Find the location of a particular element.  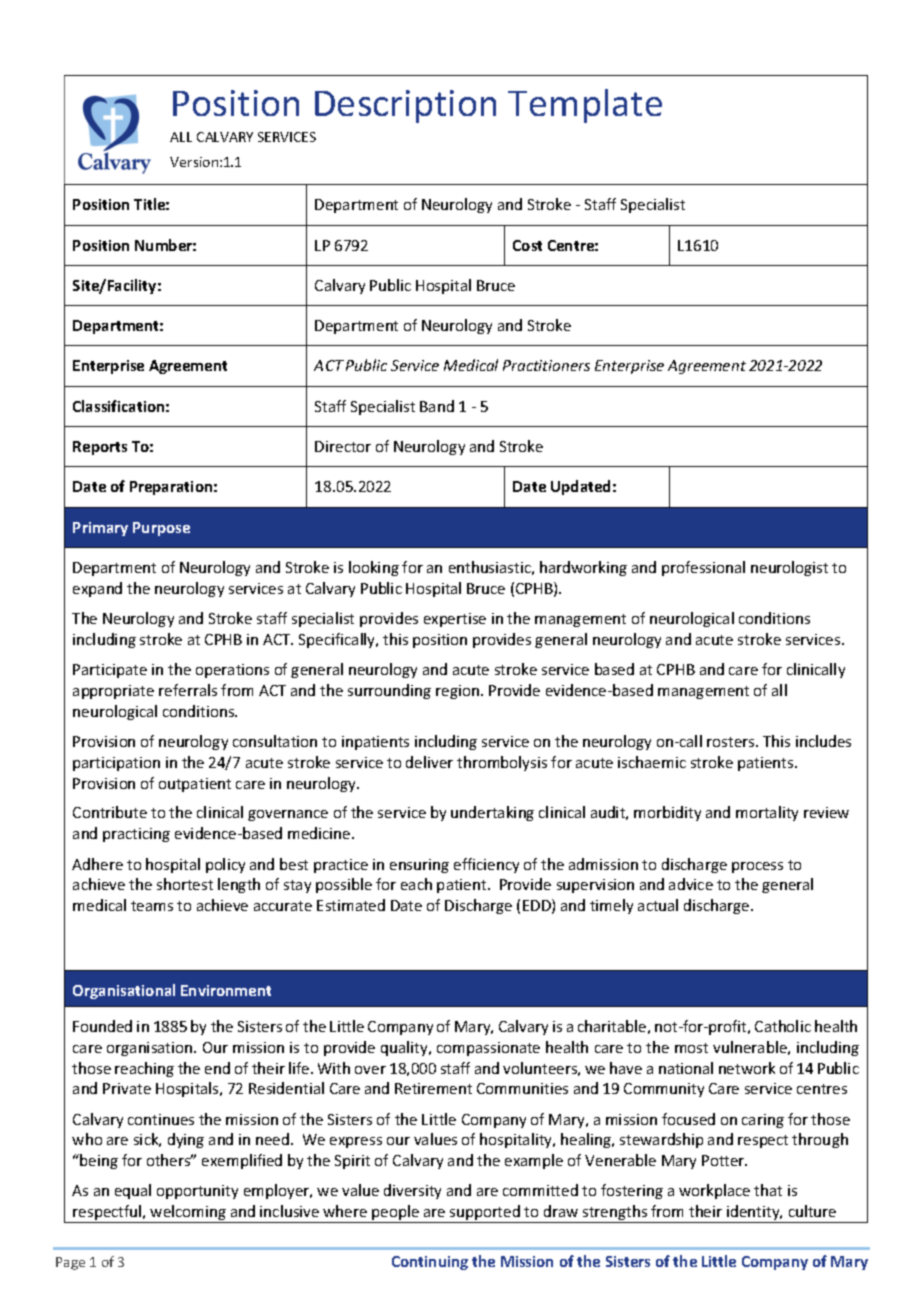

Practitioners is located at coordinates (546, 365).
